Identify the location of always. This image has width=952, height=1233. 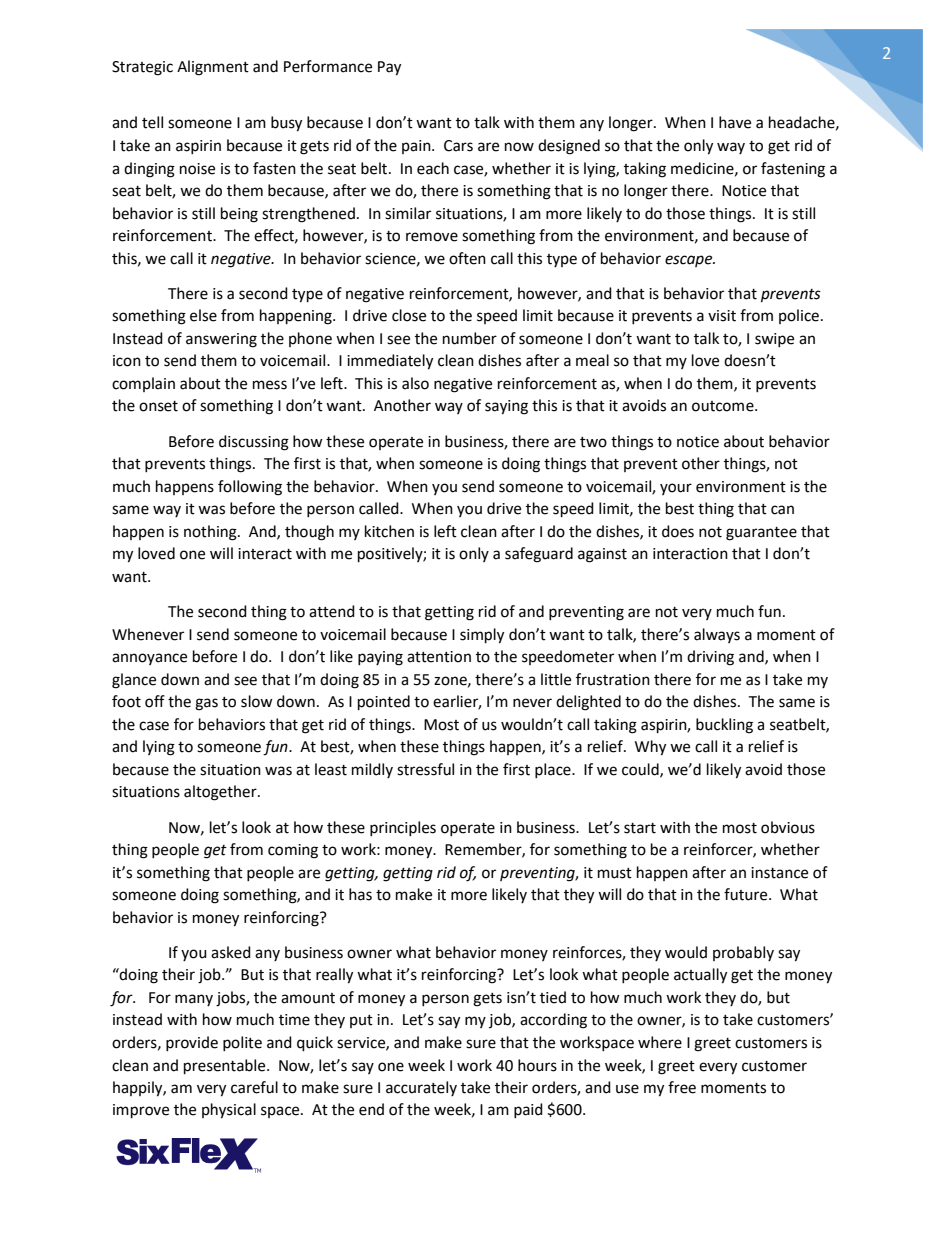
(717, 635).
